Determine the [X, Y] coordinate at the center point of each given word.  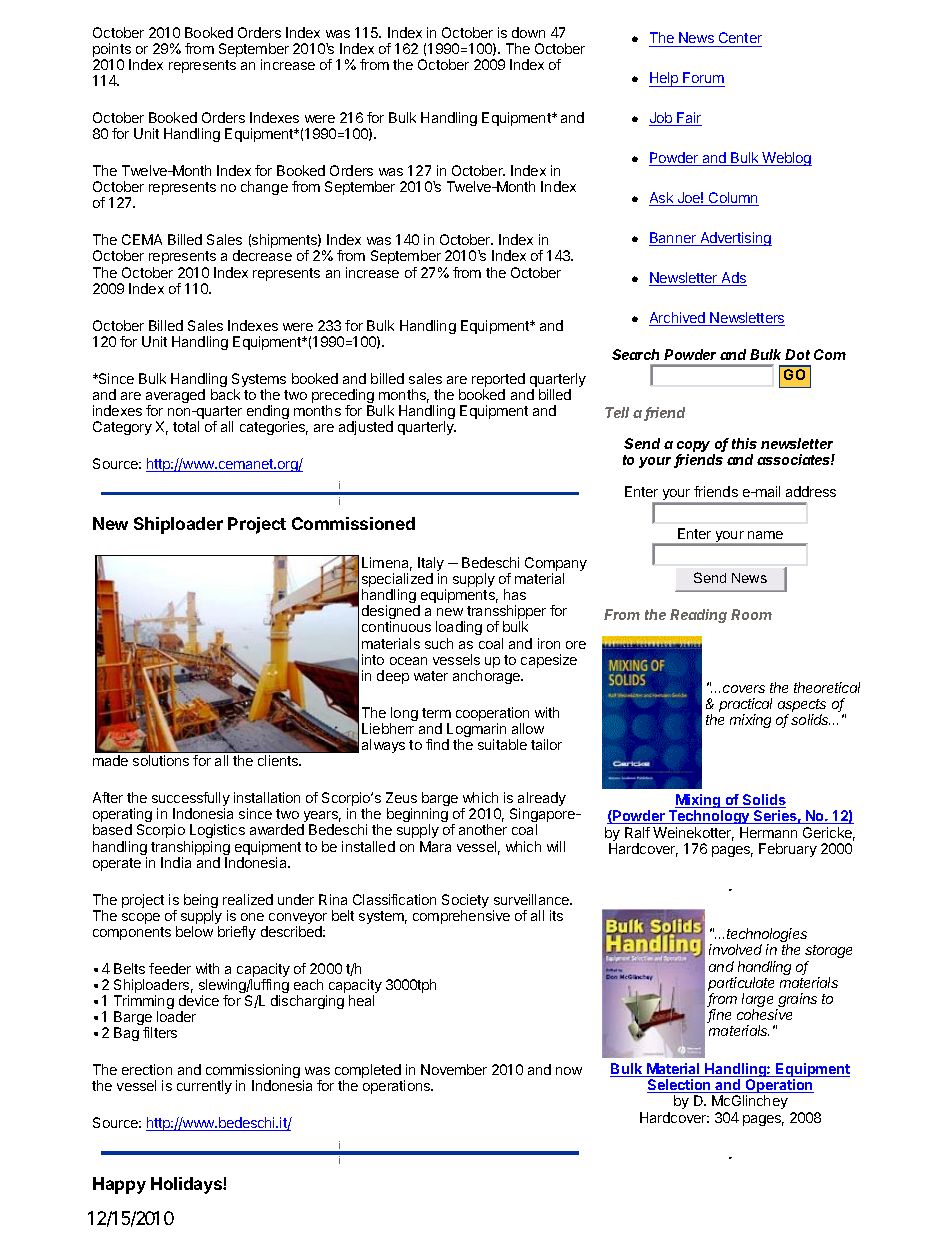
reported [498, 380]
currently [204, 1087]
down [528, 32]
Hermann [768, 832]
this [744, 443]
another [483, 829]
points [112, 51]
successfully [191, 800]
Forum [703, 77]
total [186, 426]
